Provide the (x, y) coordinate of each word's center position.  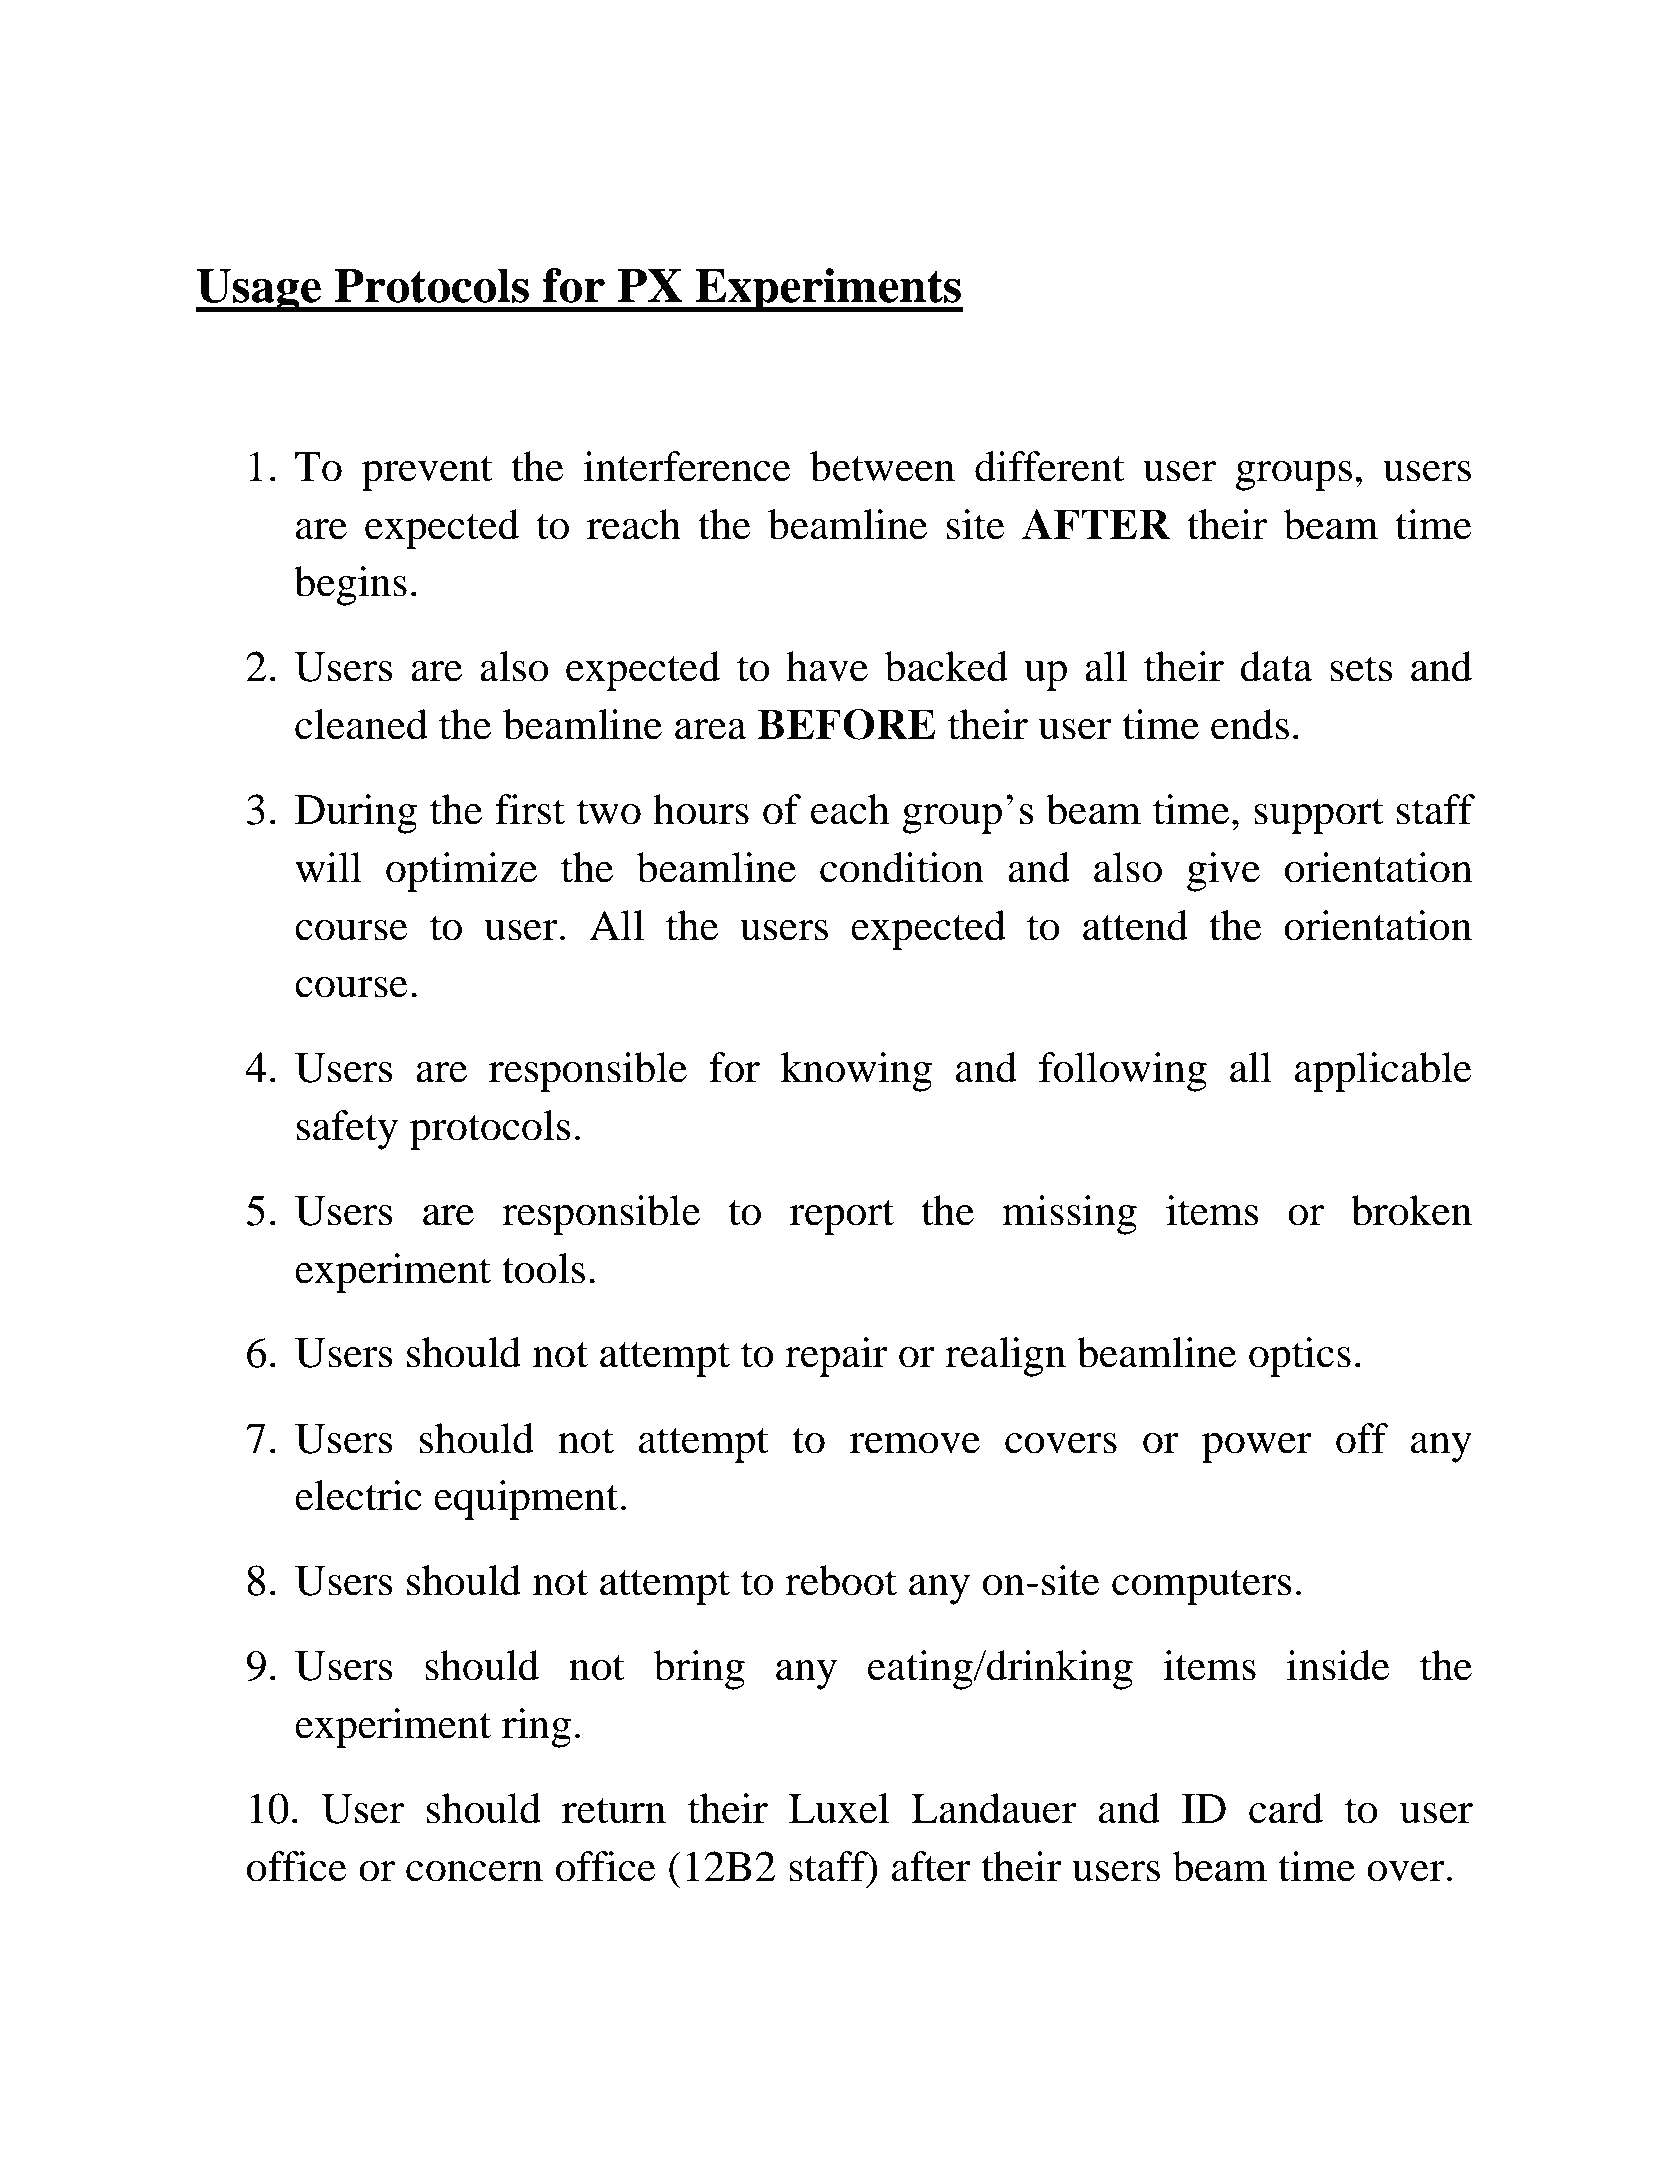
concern (474, 1871)
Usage (259, 290)
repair (836, 1357)
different (1050, 466)
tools (543, 1268)
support (1319, 816)
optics (1300, 1357)
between (882, 466)
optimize (461, 872)
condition (902, 867)
